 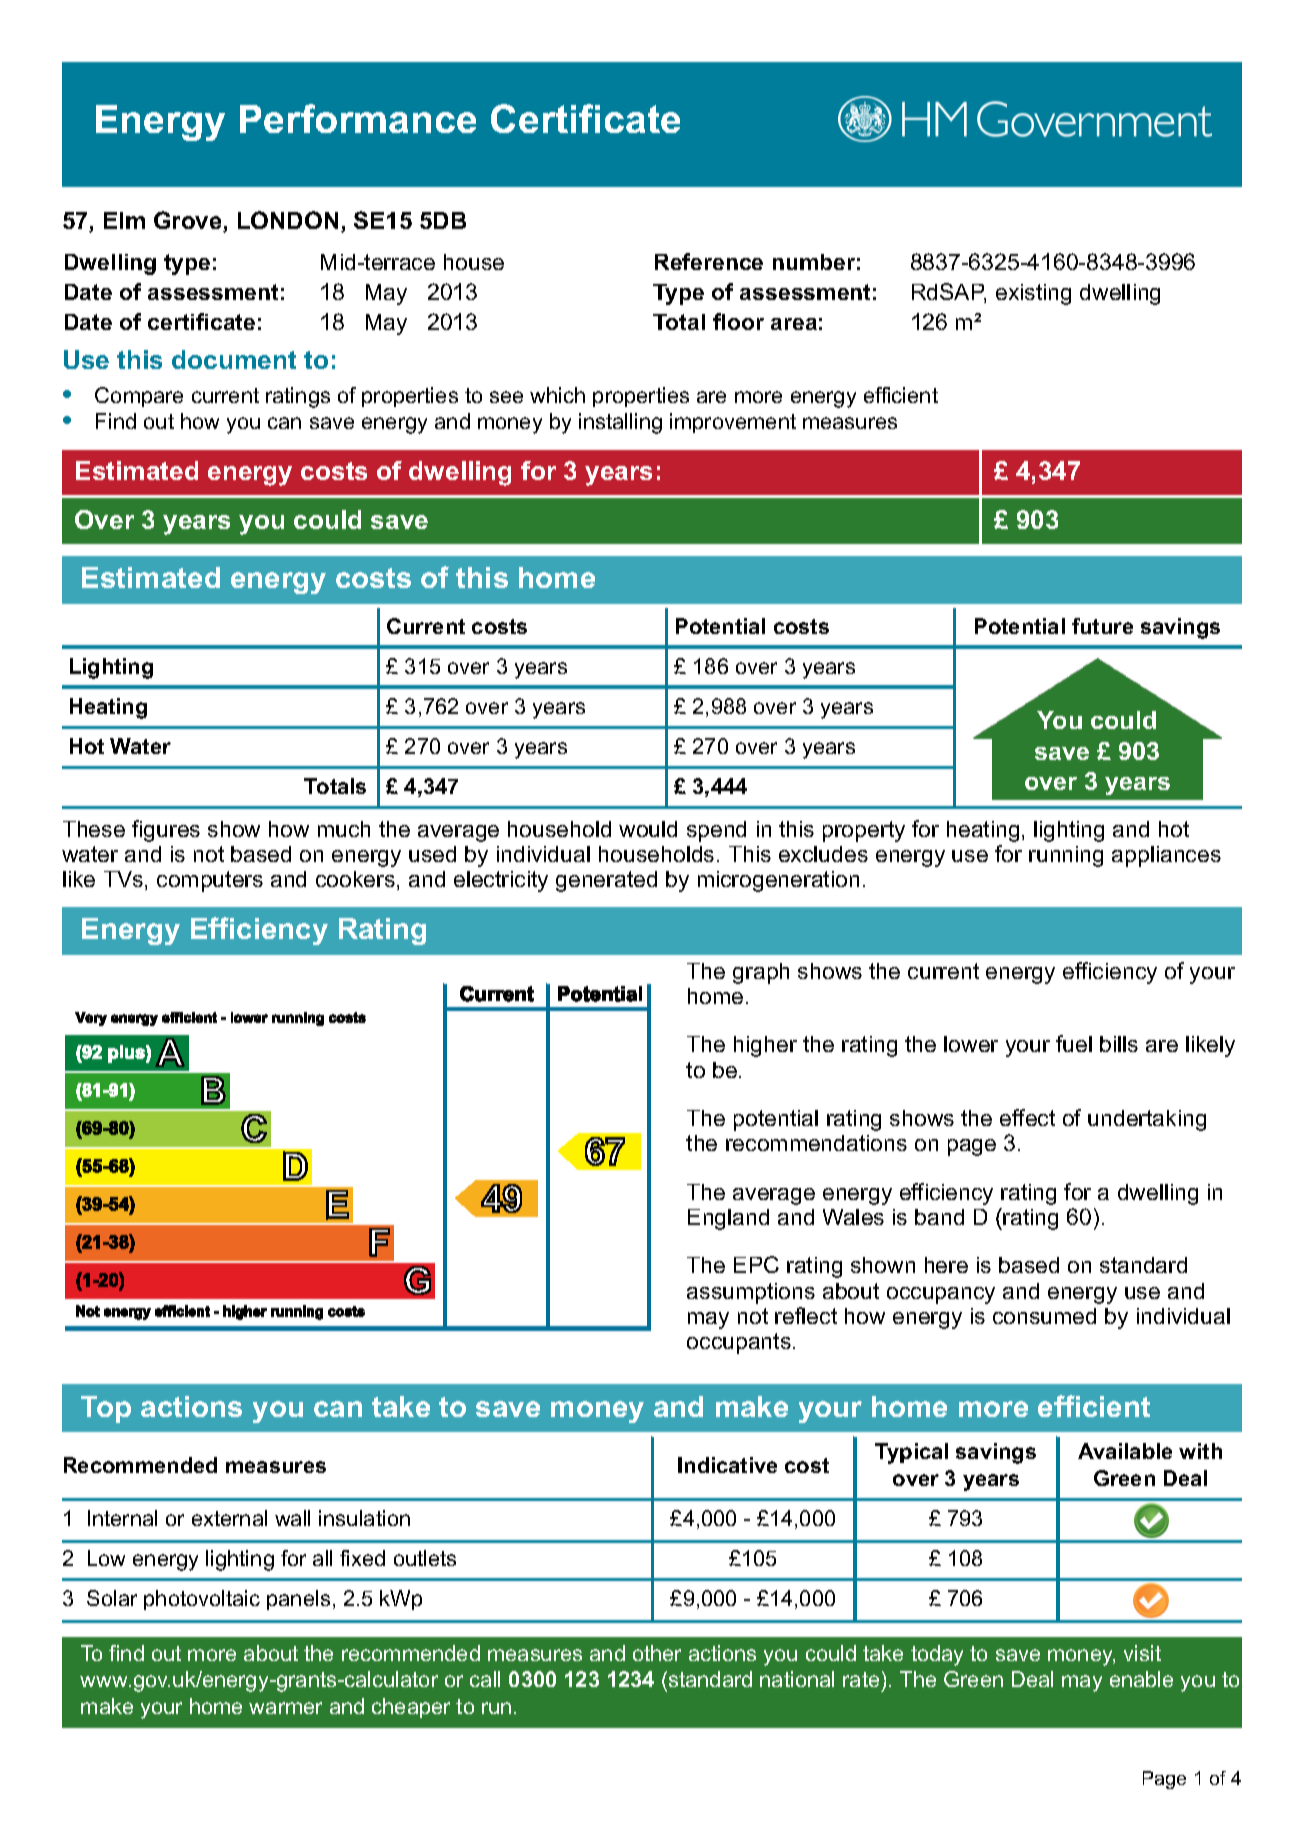 I want to click on photovoltaic, so click(x=202, y=1600).
